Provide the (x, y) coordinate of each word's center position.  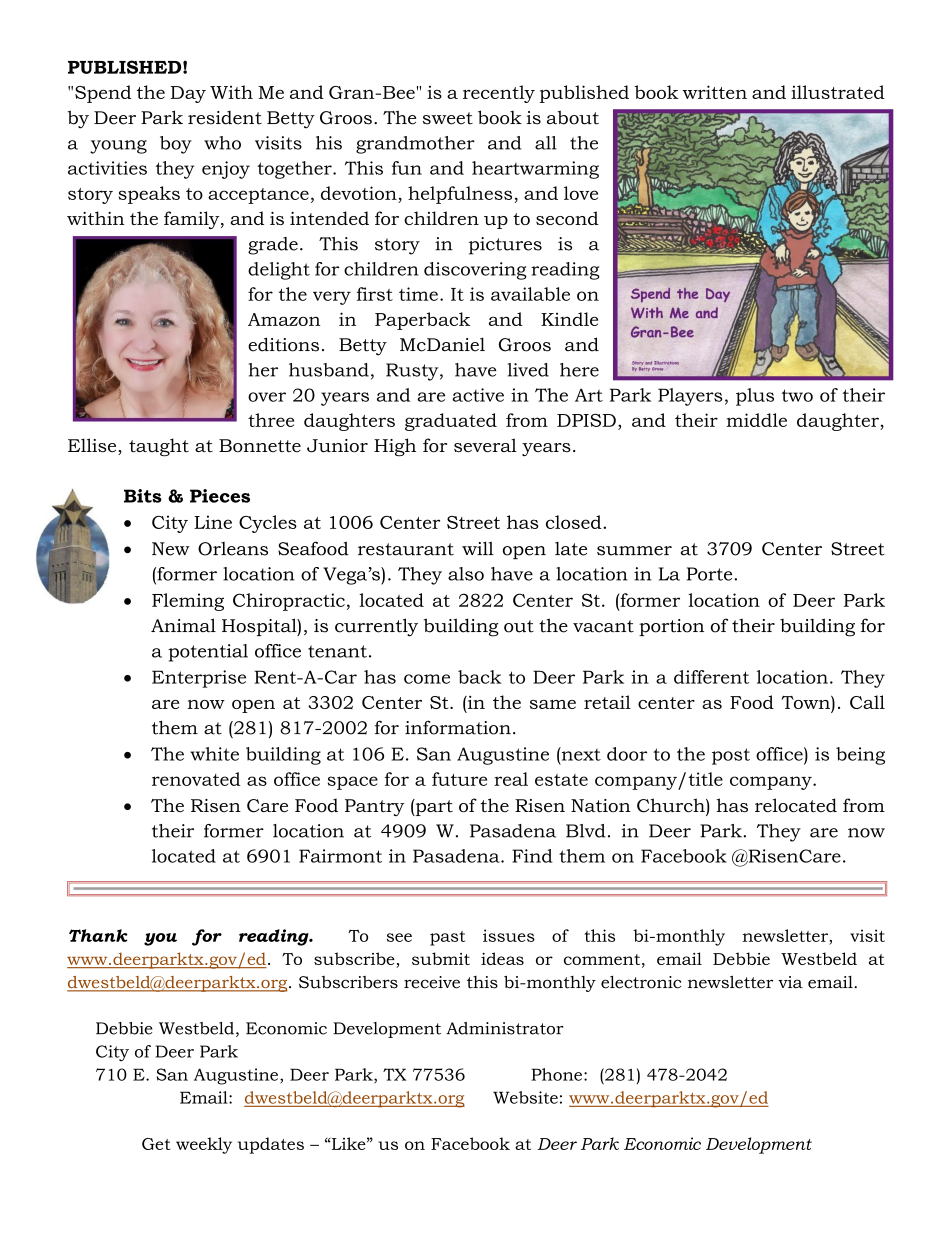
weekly (204, 1145)
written (714, 92)
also (466, 574)
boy (176, 145)
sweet (448, 118)
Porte (711, 574)
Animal (183, 625)
